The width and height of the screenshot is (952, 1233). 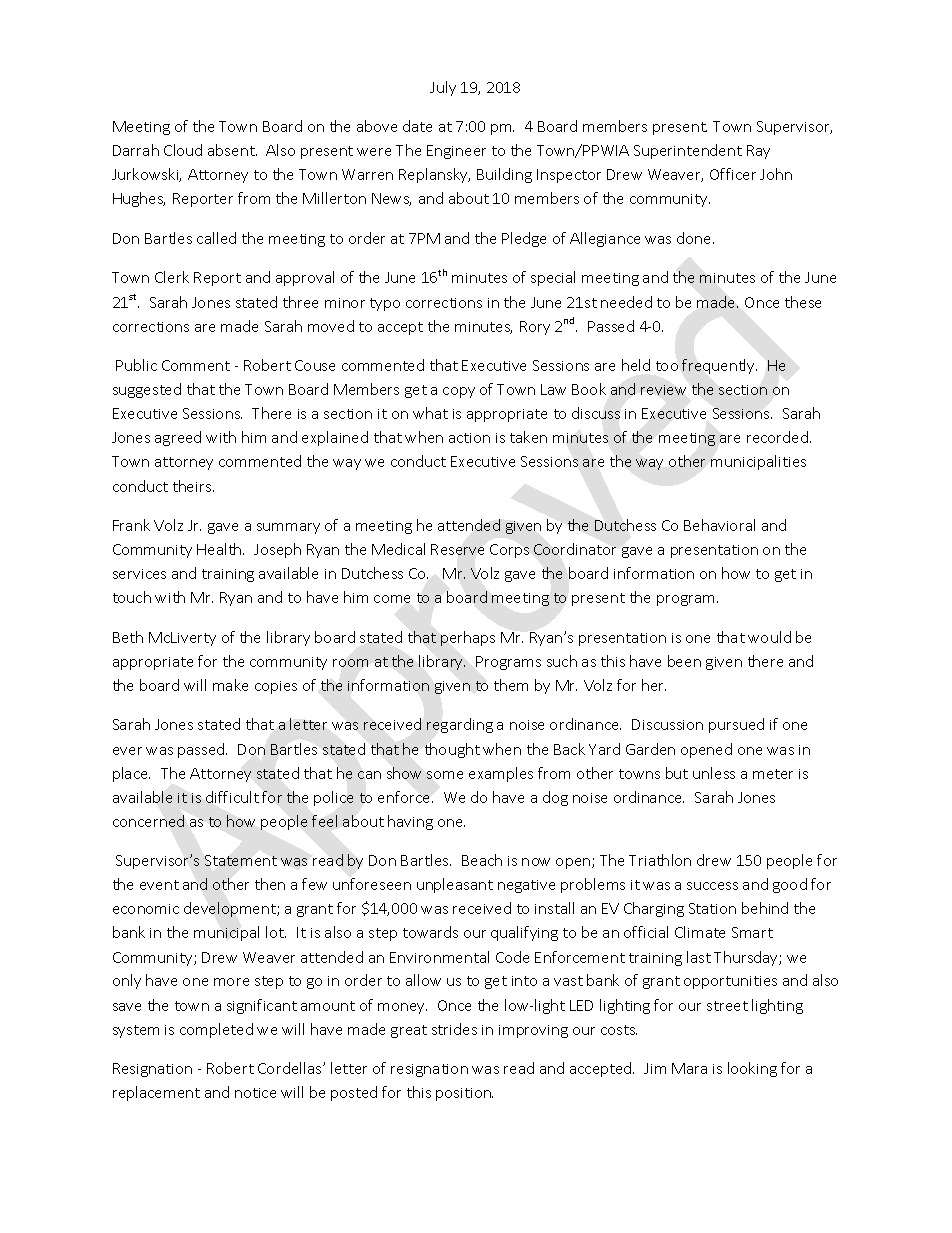 I want to click on absent, so click(x=232, y=150).
